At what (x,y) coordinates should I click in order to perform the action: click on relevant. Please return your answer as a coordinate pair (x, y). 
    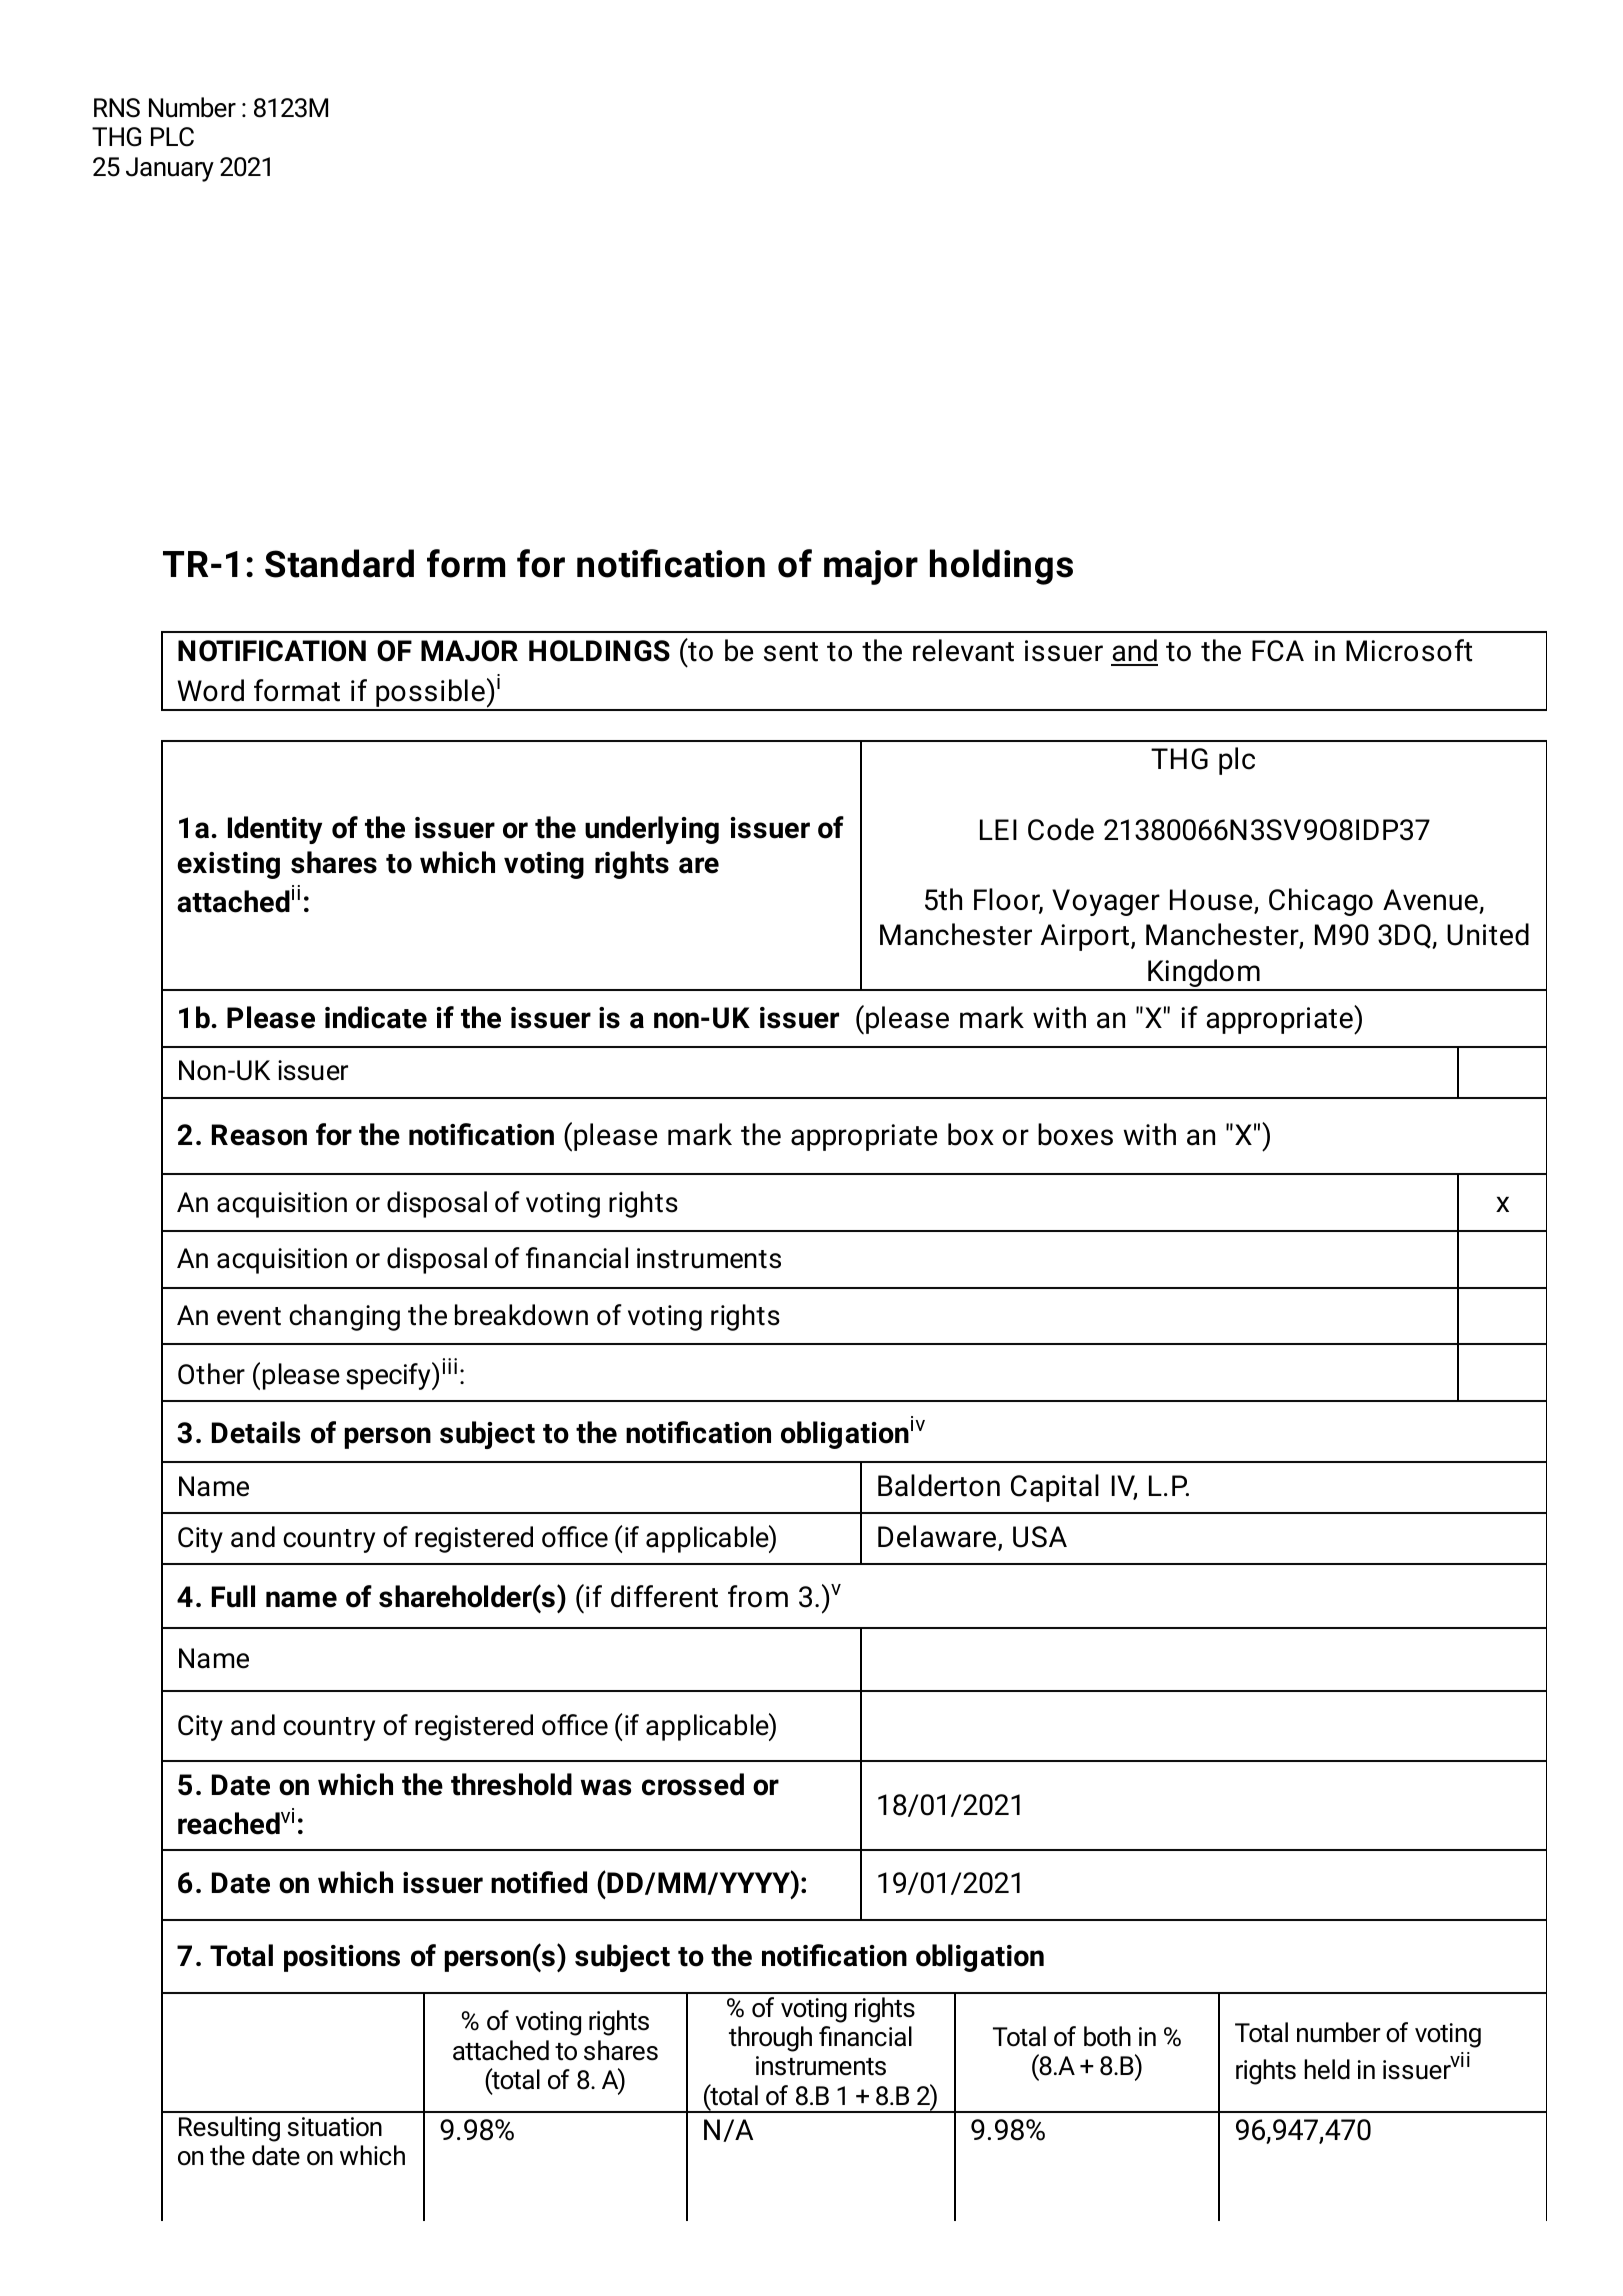
    Looking at the image, I should click on (963, 650).
